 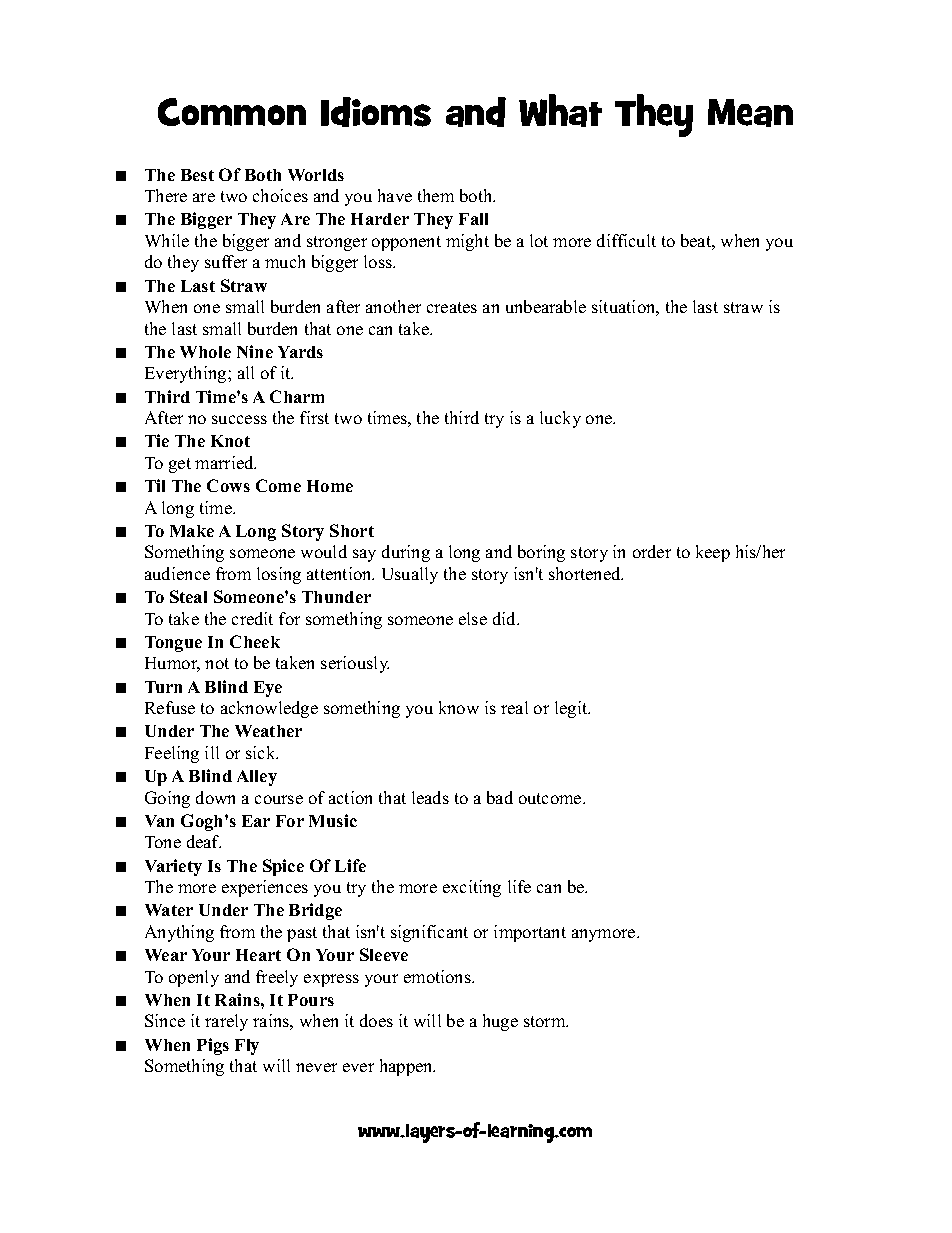 What do you see at coordinates (406, 553) in the screenshot?
I see `during` at bounding box center [406, 553].
